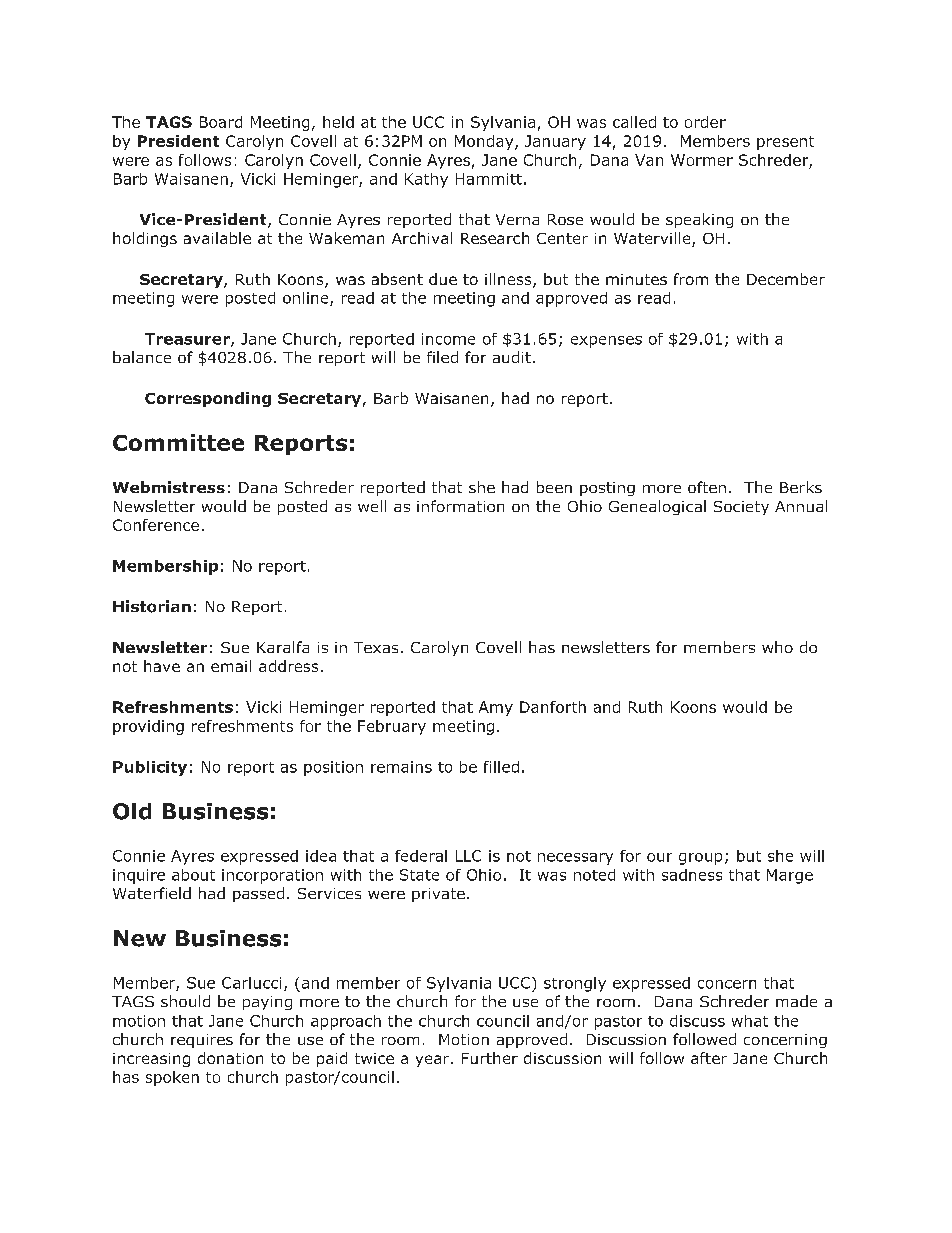 This screenshot has width=952, height=1233. I want to click on Texas, so click(376, 647).
